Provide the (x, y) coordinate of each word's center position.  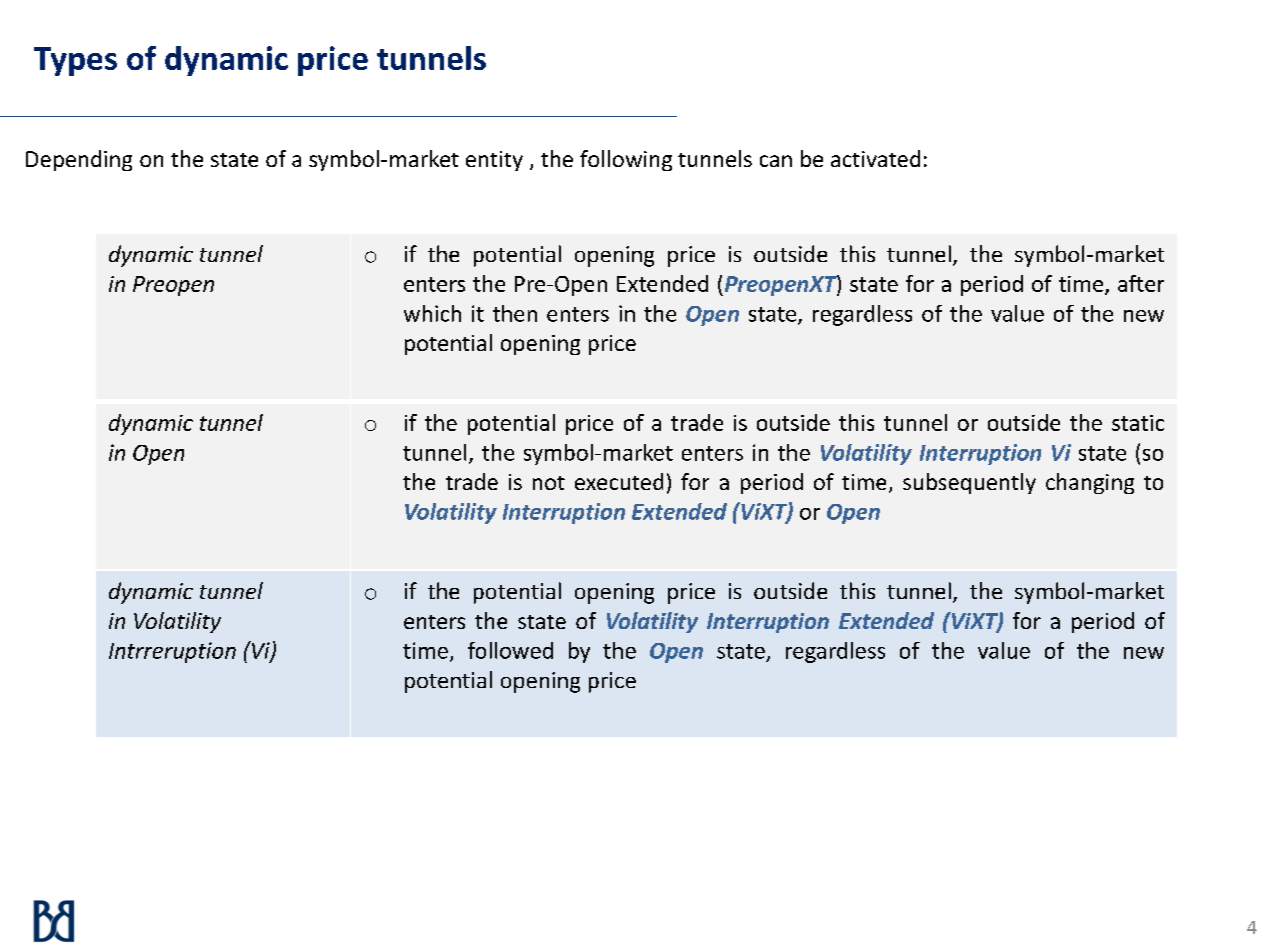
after (1141, 283)
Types (75, 61)
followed (510, 650)
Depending (79, 160)
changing (1090, 483)
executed (619, 481)
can (776, 161)
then (515, 313)
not (549, 483)
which (432, 313)
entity (494, 161)
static (1138, 423)
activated (875, 158)
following (626, 160)
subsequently (969, 483)
